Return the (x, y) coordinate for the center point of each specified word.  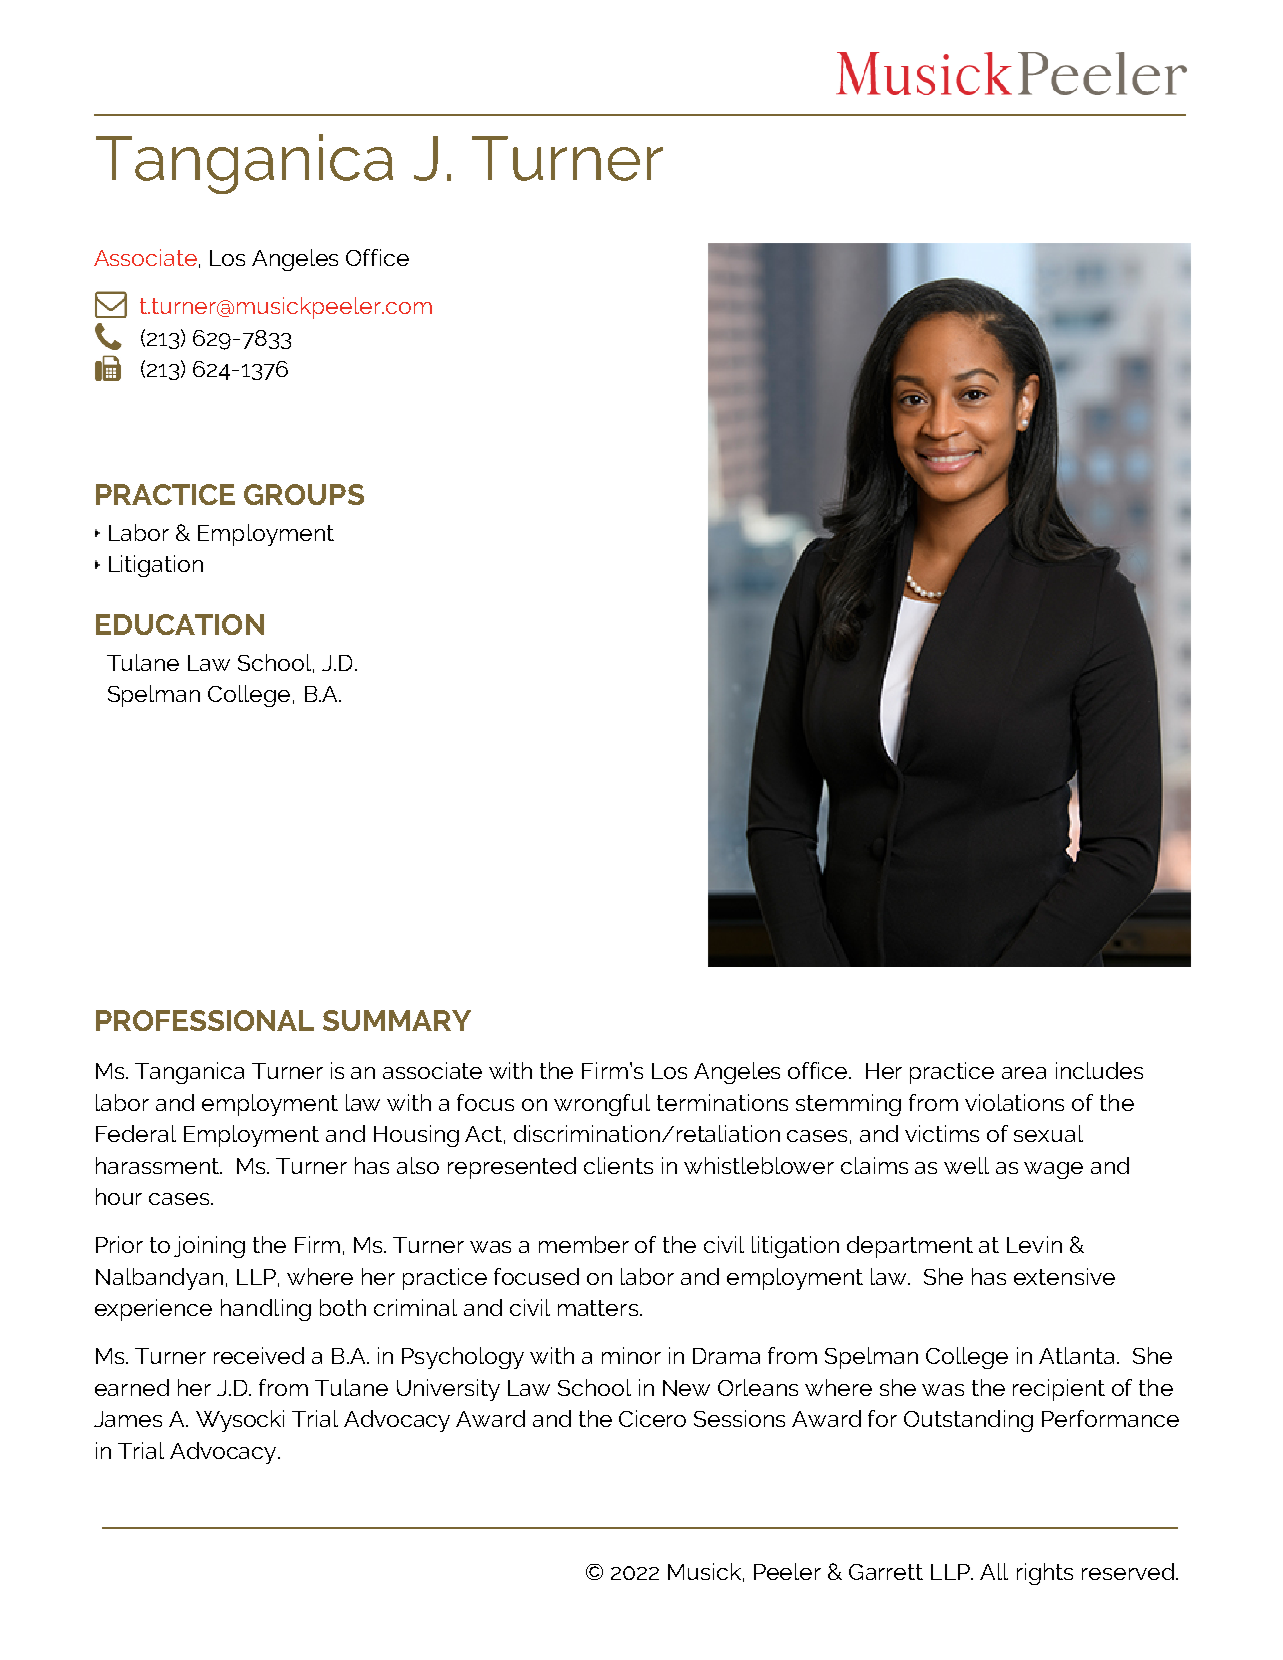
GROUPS (304, 494)
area (1024, 1073)
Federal (136, 1133)
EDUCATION (180, 624)
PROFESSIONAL (205, 1020)
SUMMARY (397, 1020)
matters (598, 1308)
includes (1099, 1070)
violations (1014, 1102)
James (128, 1419)
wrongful (602, 1105)
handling (266, 1310)
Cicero (652, 1418)
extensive (1064, 1276)
